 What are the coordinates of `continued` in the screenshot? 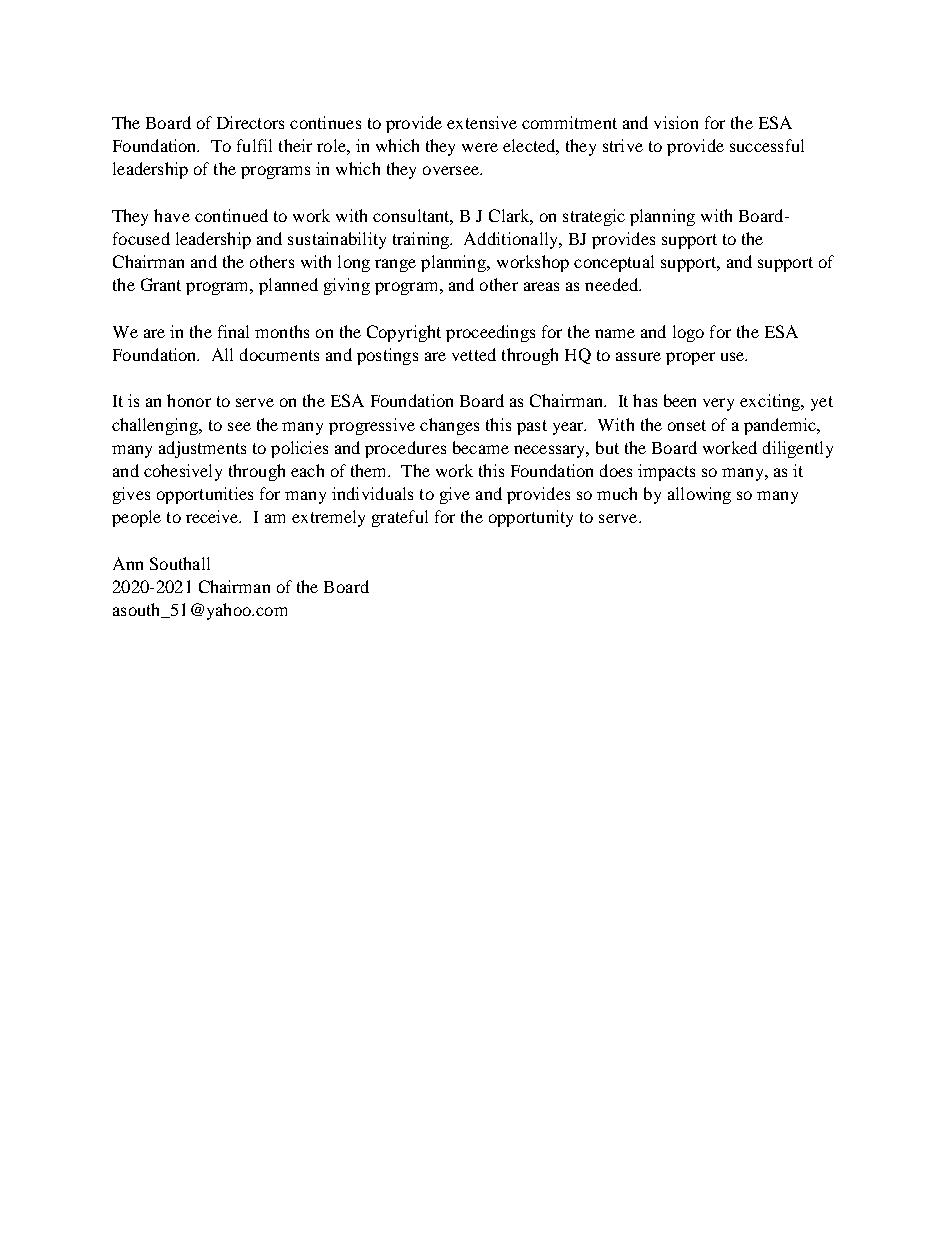 It's located at (231, 215).
